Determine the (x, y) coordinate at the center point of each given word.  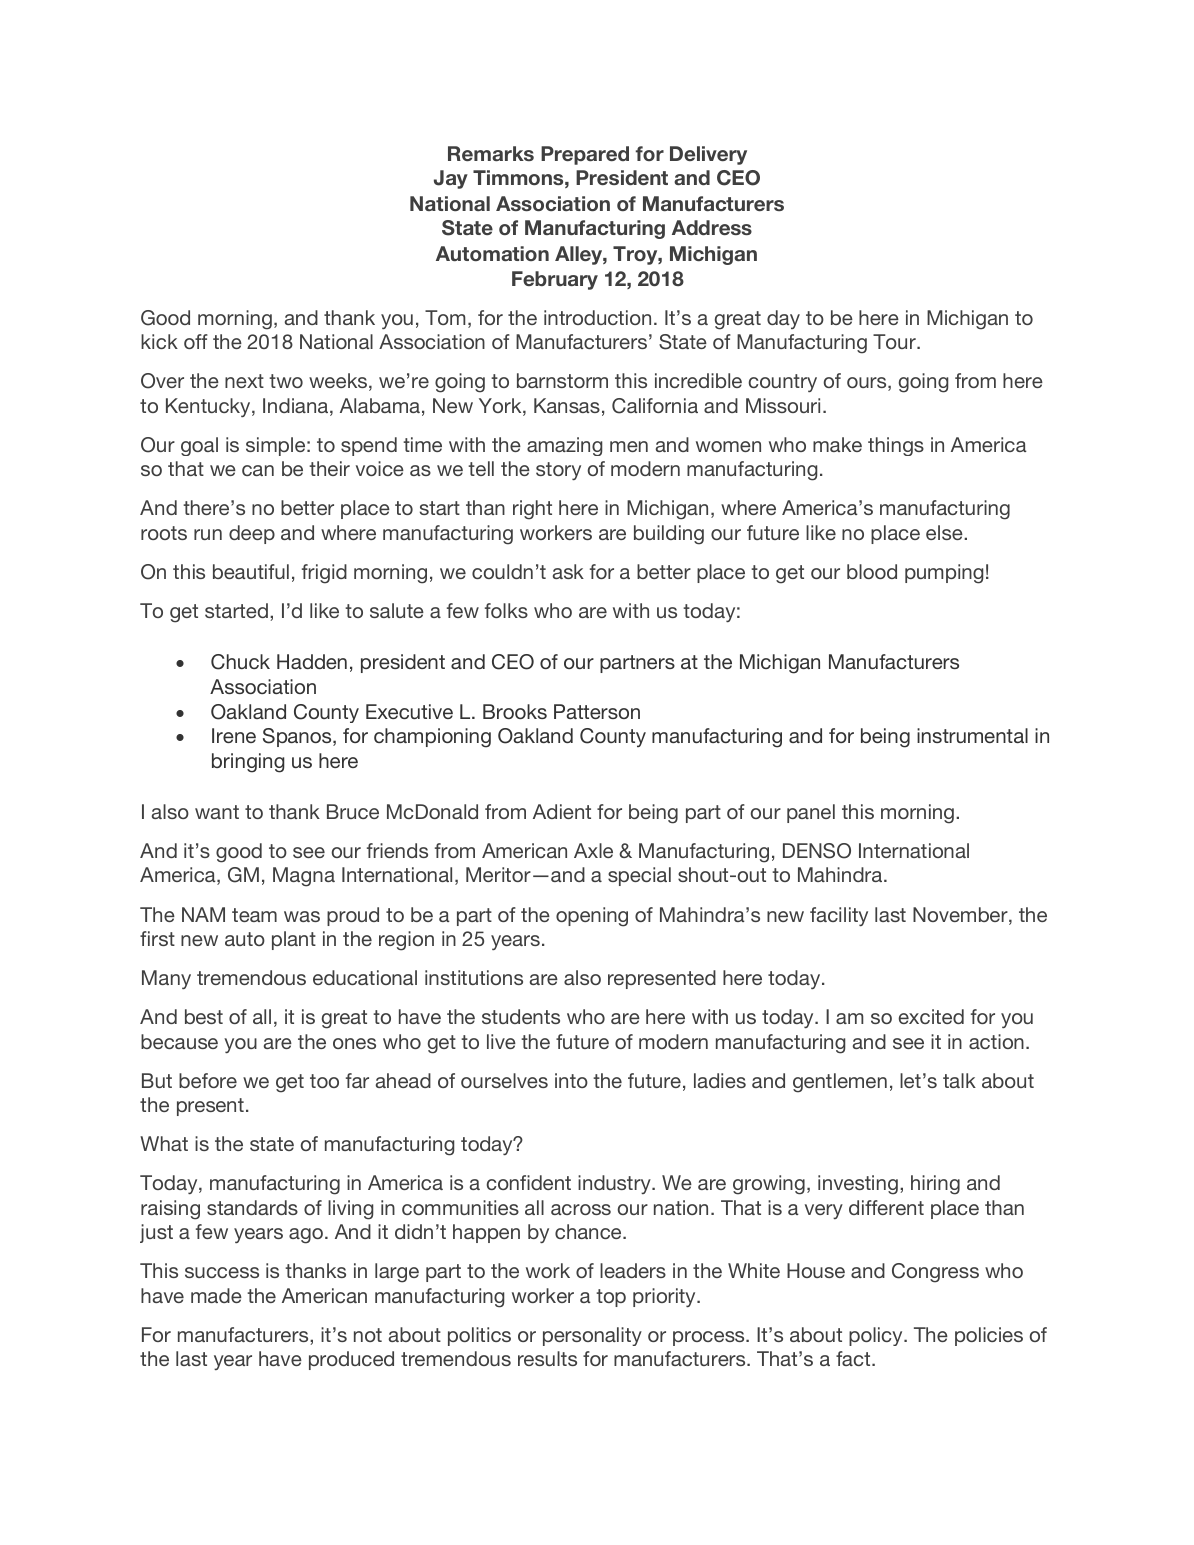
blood (872, 571)
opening (592, 917)
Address (712, 227)
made (216, 1295)
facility (839, 916)
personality (592, 1336)
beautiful (251, 571)
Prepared (585, 155)
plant (294, 940)
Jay (451, 179)
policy (877, 1336)
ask (568, 571)
